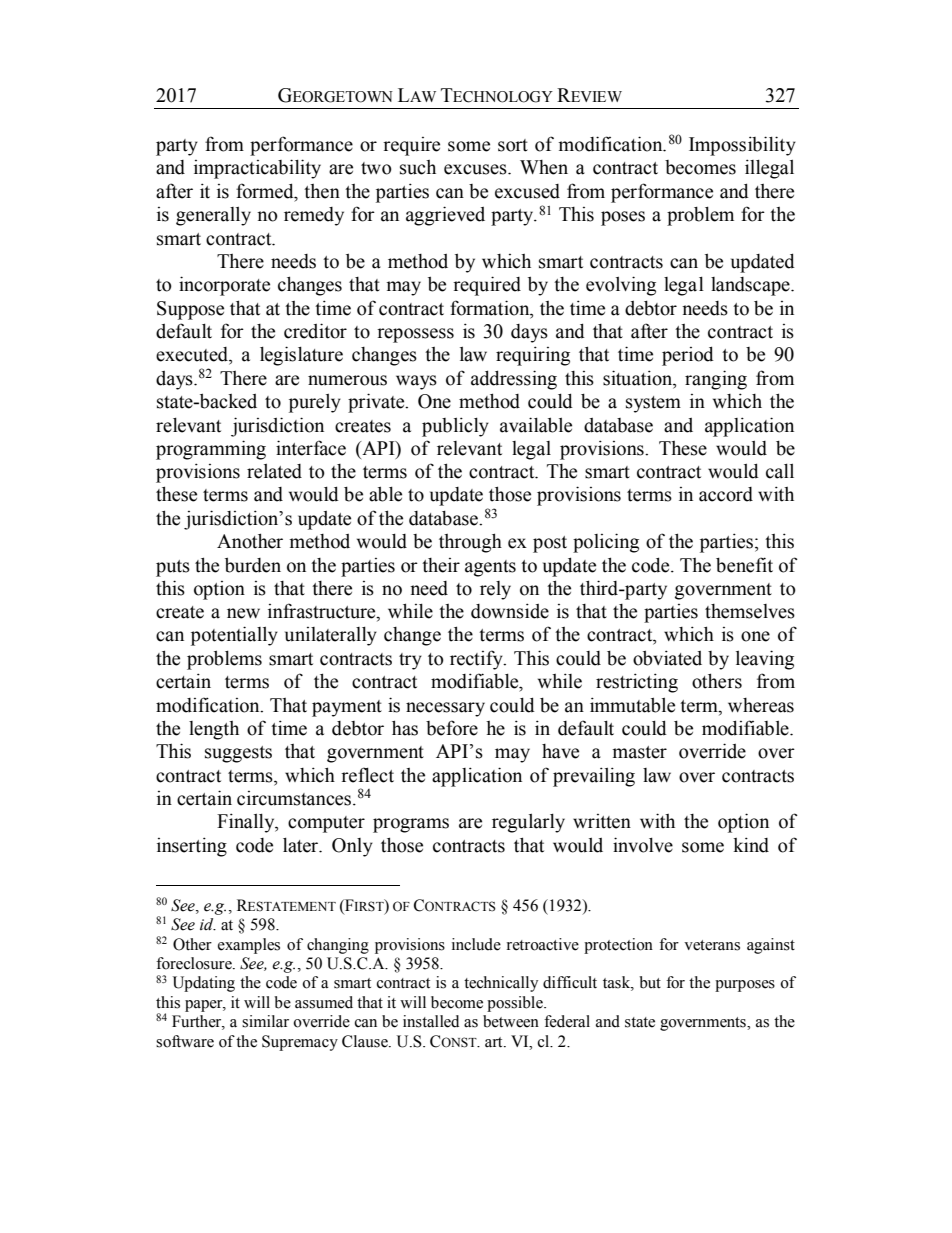 Image resolution: width=952 pixels, height=1233 pixels. I want to click on Impossibility, so click(742, 146).
